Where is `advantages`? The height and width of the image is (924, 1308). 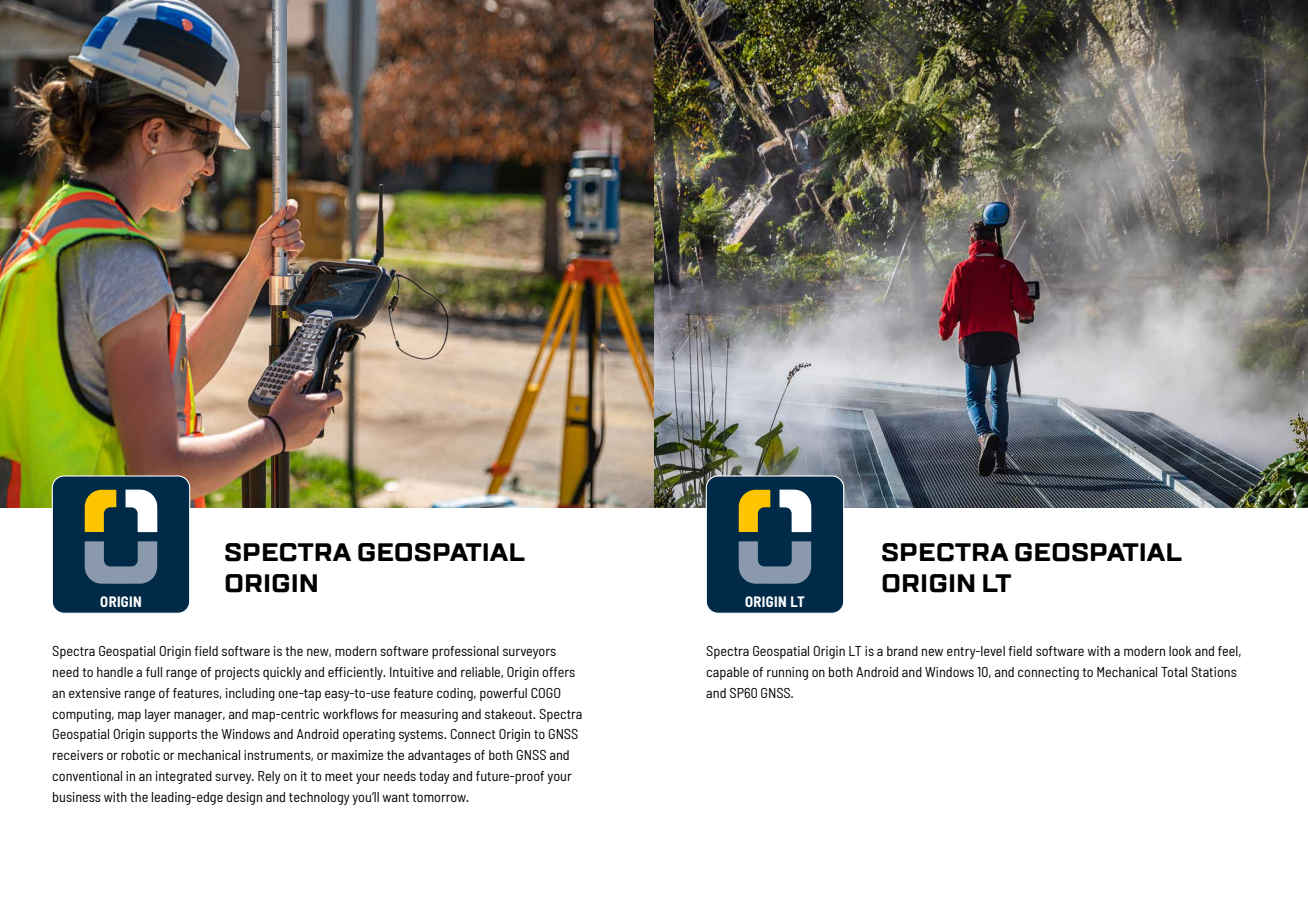 advantages is located at coordinates (439, 756).
